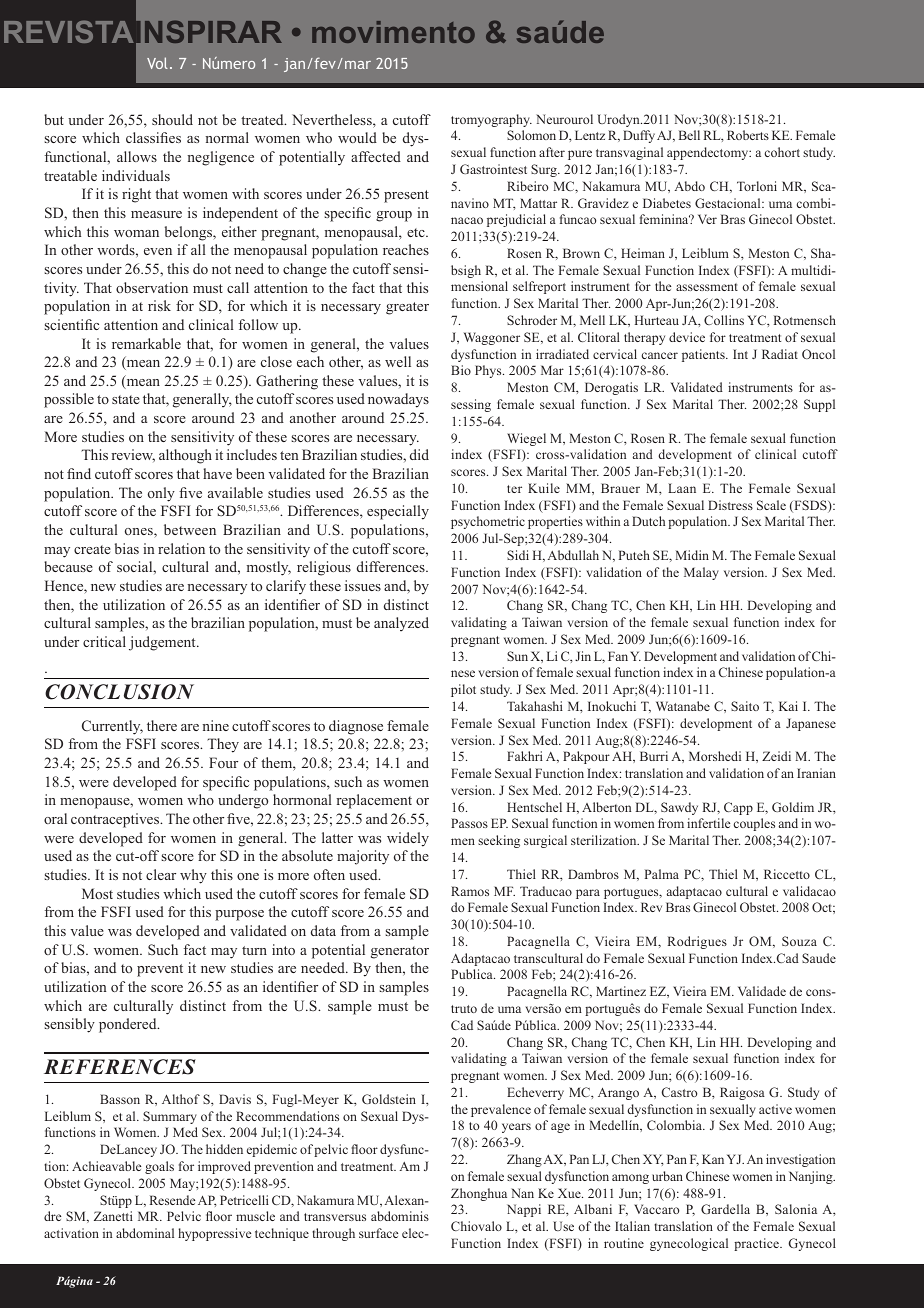 The height and width of the screenshot is (1308, 924). What do you see at coordinates (401, 624) in the screenshot?
I see `analyzed` at bounding box center [401, 624].
